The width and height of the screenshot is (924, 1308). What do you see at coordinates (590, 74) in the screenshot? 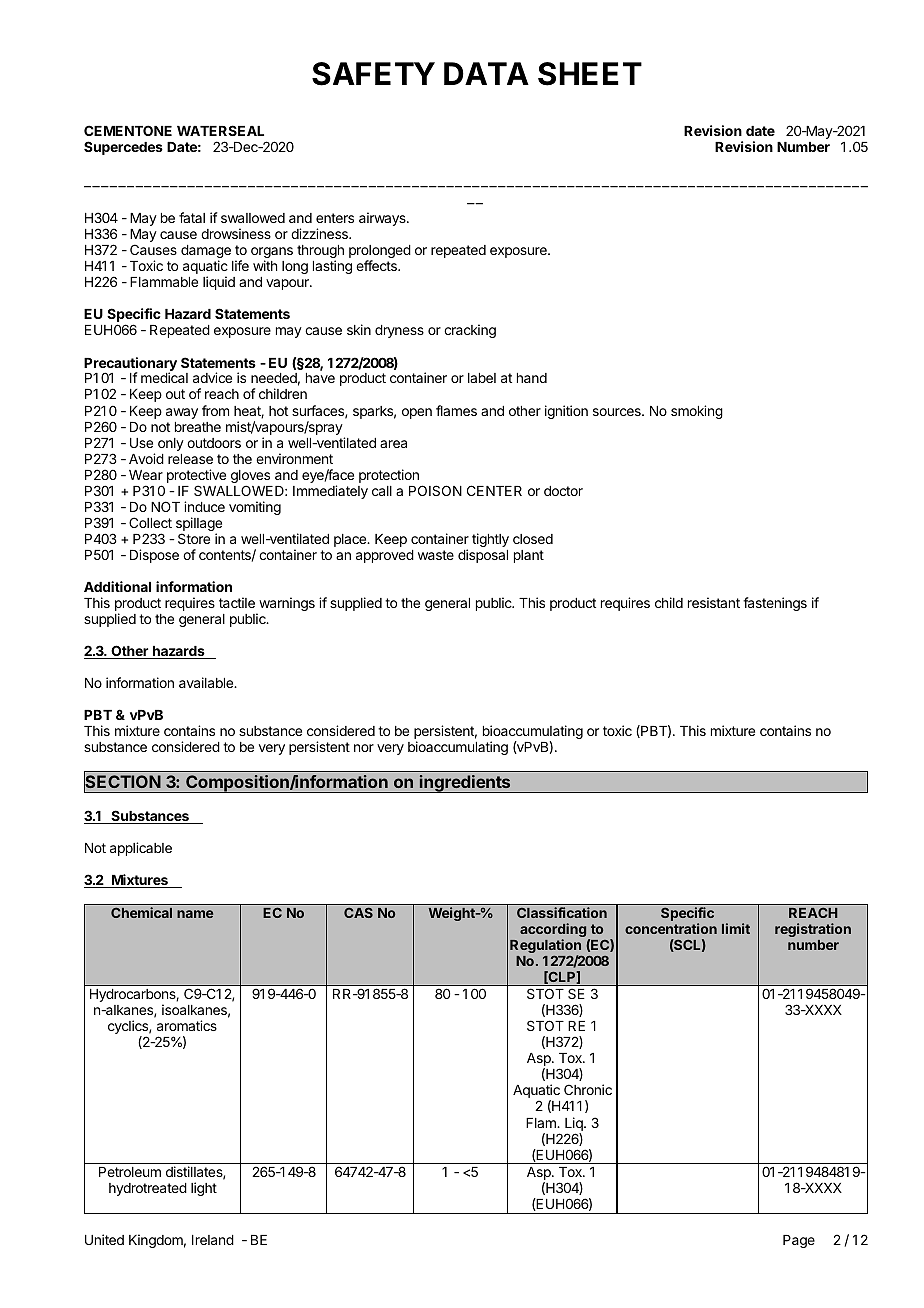
I see `SHEET` at bounding box center [590, 74].
